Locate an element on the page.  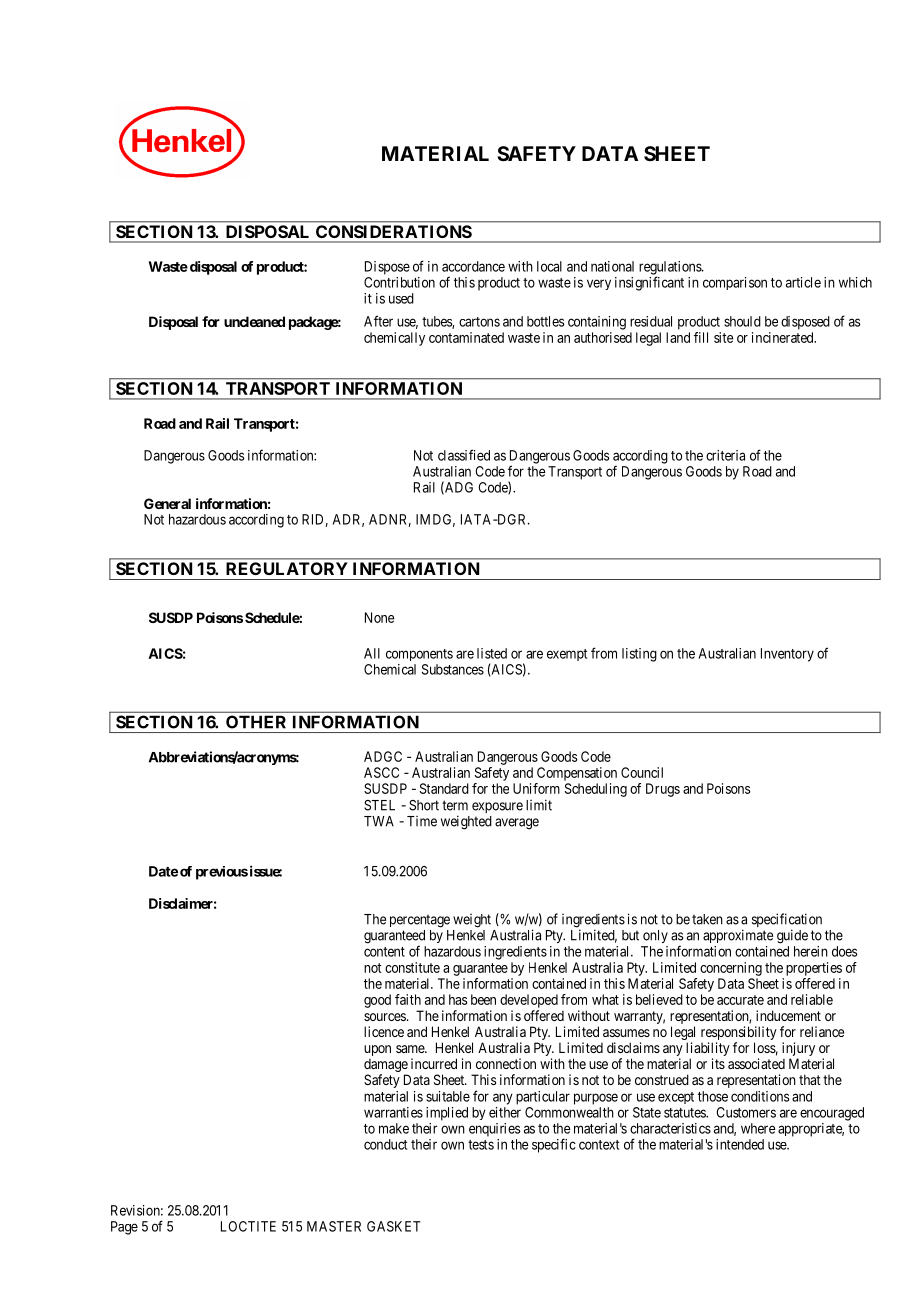
comparison is located at coordinates (735, 283).
